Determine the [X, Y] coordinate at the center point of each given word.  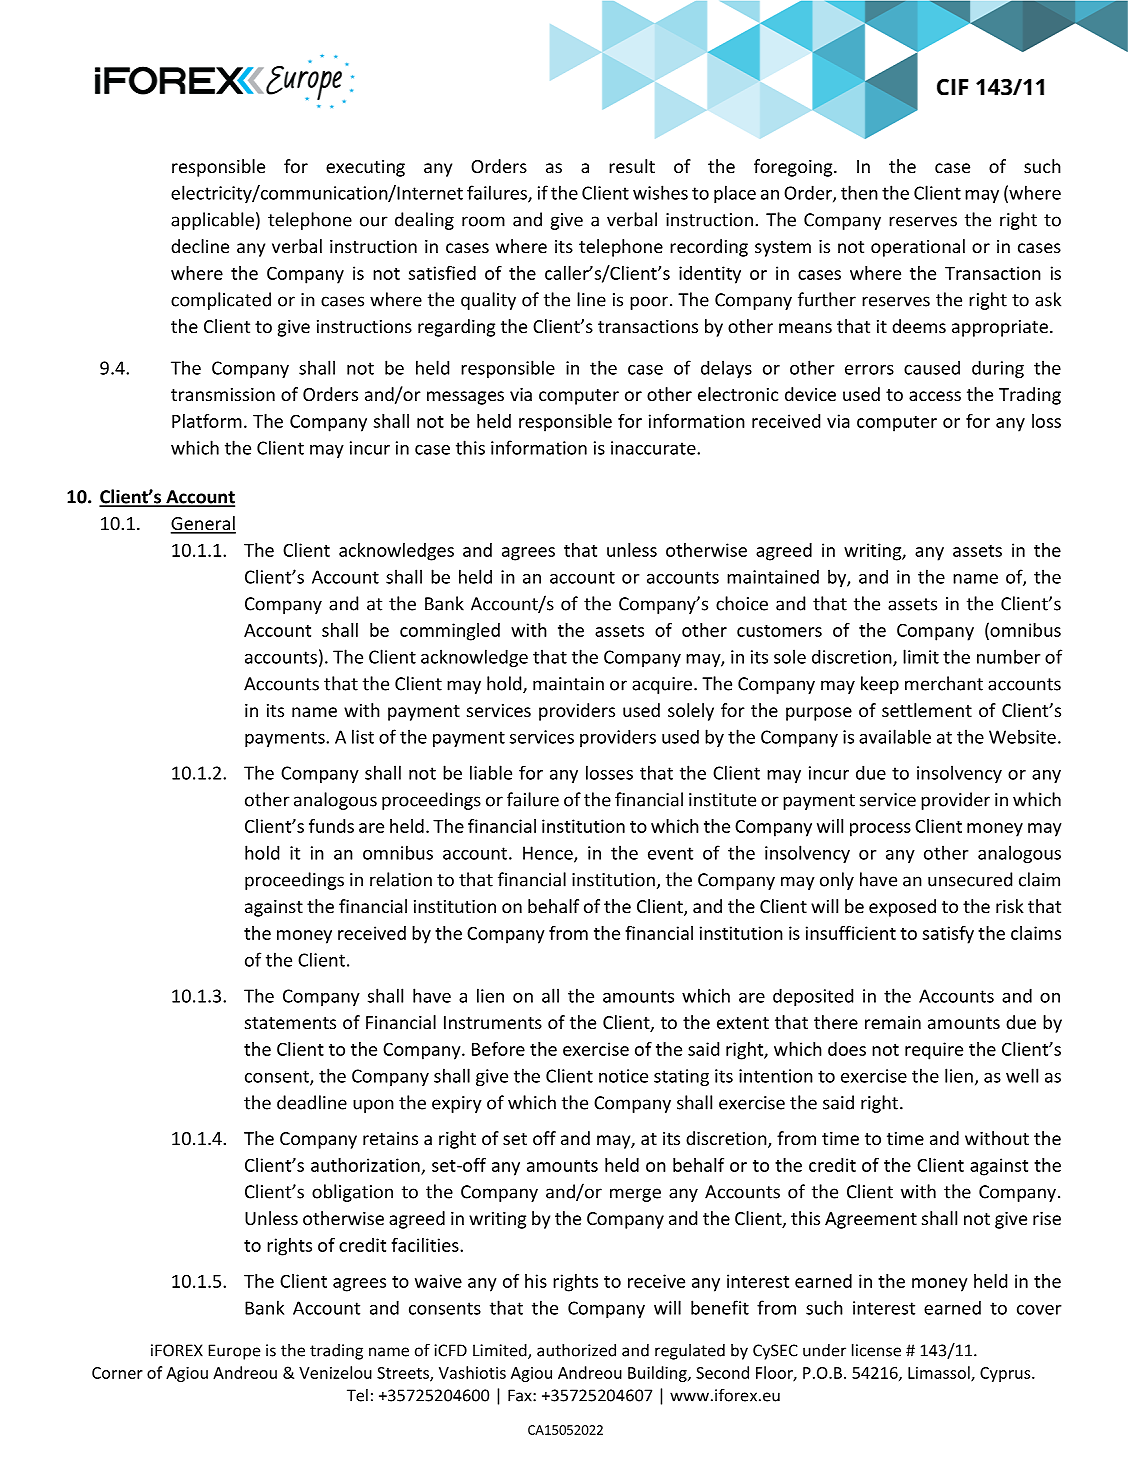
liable [491, 772]
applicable [212, 221]
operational [918, 248]
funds [331, 826]
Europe [234, 1352]
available [895, 736]
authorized [576, 1350]
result [632, 166]
